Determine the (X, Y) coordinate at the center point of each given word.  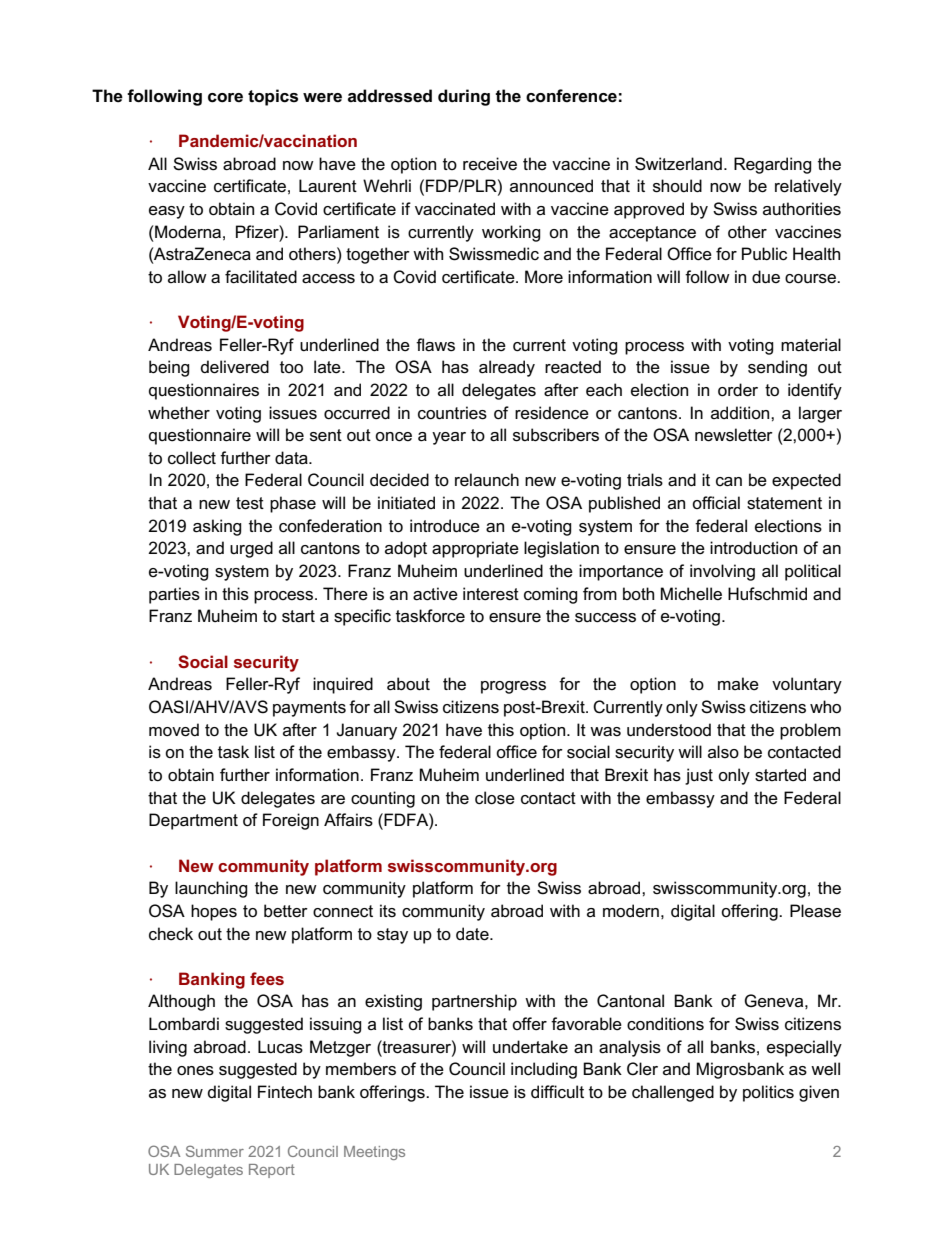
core (225, 98)
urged (251, 549)
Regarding (773, 165)
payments (309, 709)
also (723, 752)
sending (777, 368)
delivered (235, 367)
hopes (214, 912)
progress (513, 687)
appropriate (475, 549)
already (507, 368)
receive (490, 164)
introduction (753, 548)
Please (815, 911)
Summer (215, 1151)
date (473, 934)
